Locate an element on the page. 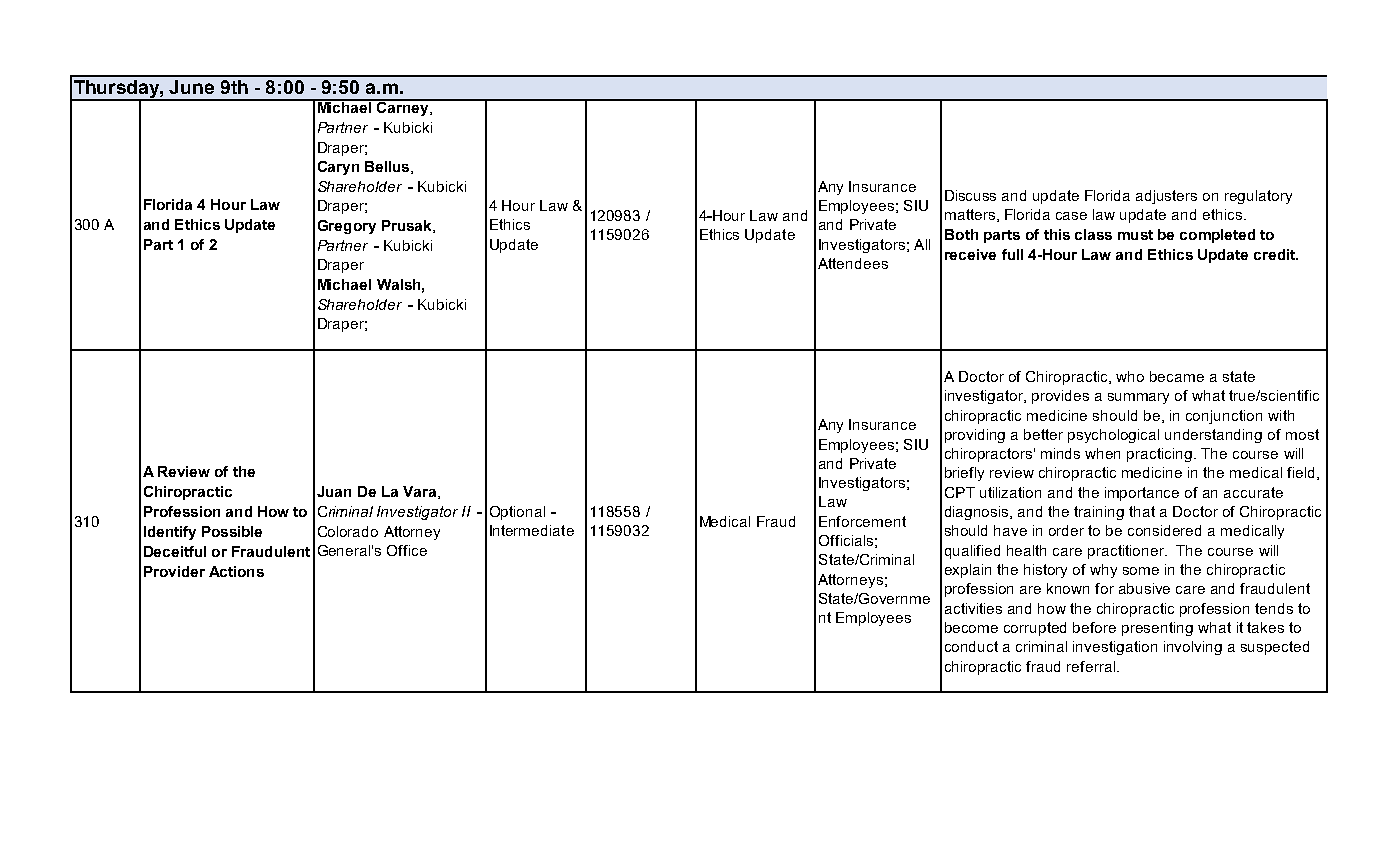  adjusters is located at coordinates (1166, 197).
